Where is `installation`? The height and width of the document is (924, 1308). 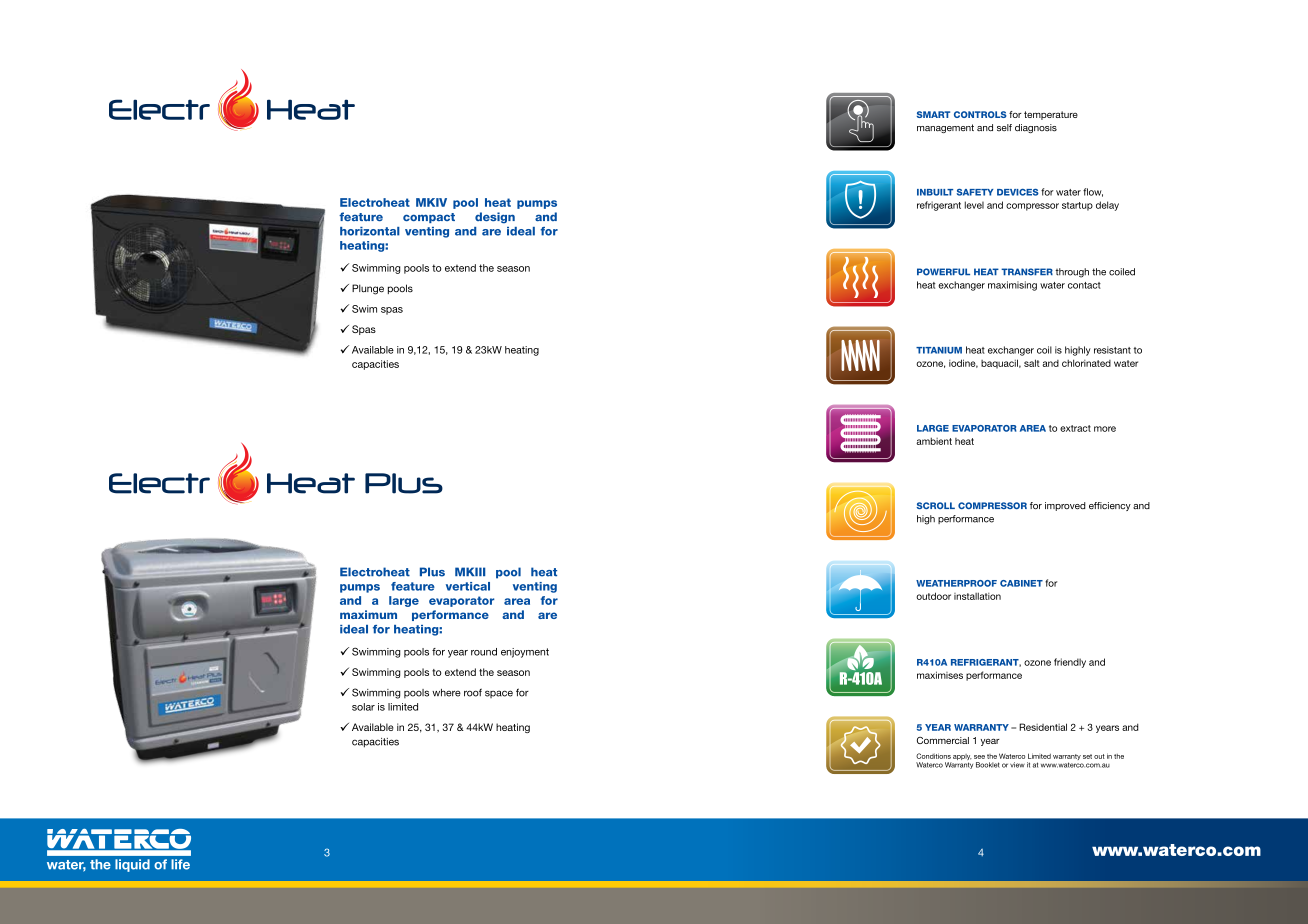
installation is located at coordinates (977, 596).
